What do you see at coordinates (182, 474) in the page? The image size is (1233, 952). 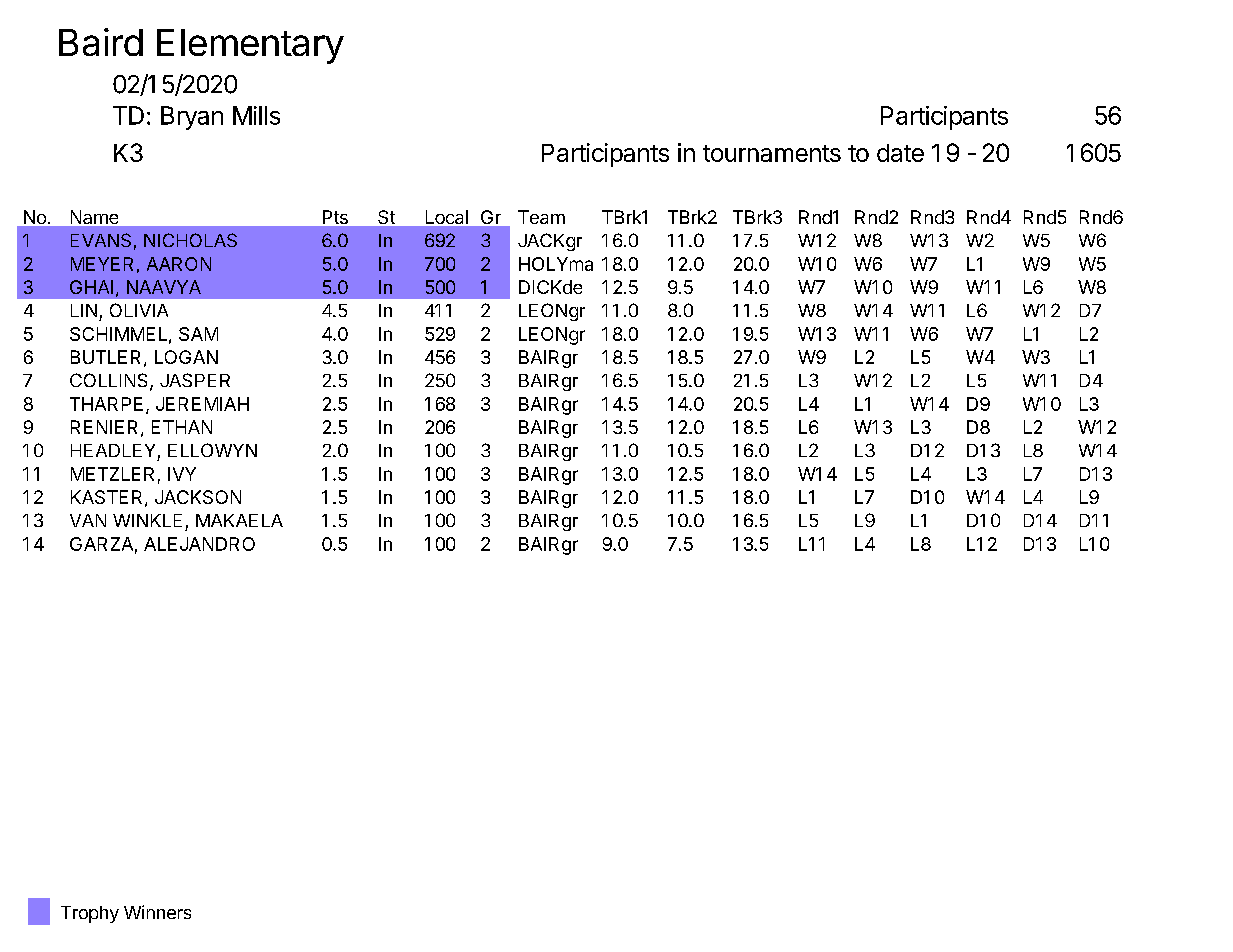 I see `IVY` at bounding box center [182, 474].
